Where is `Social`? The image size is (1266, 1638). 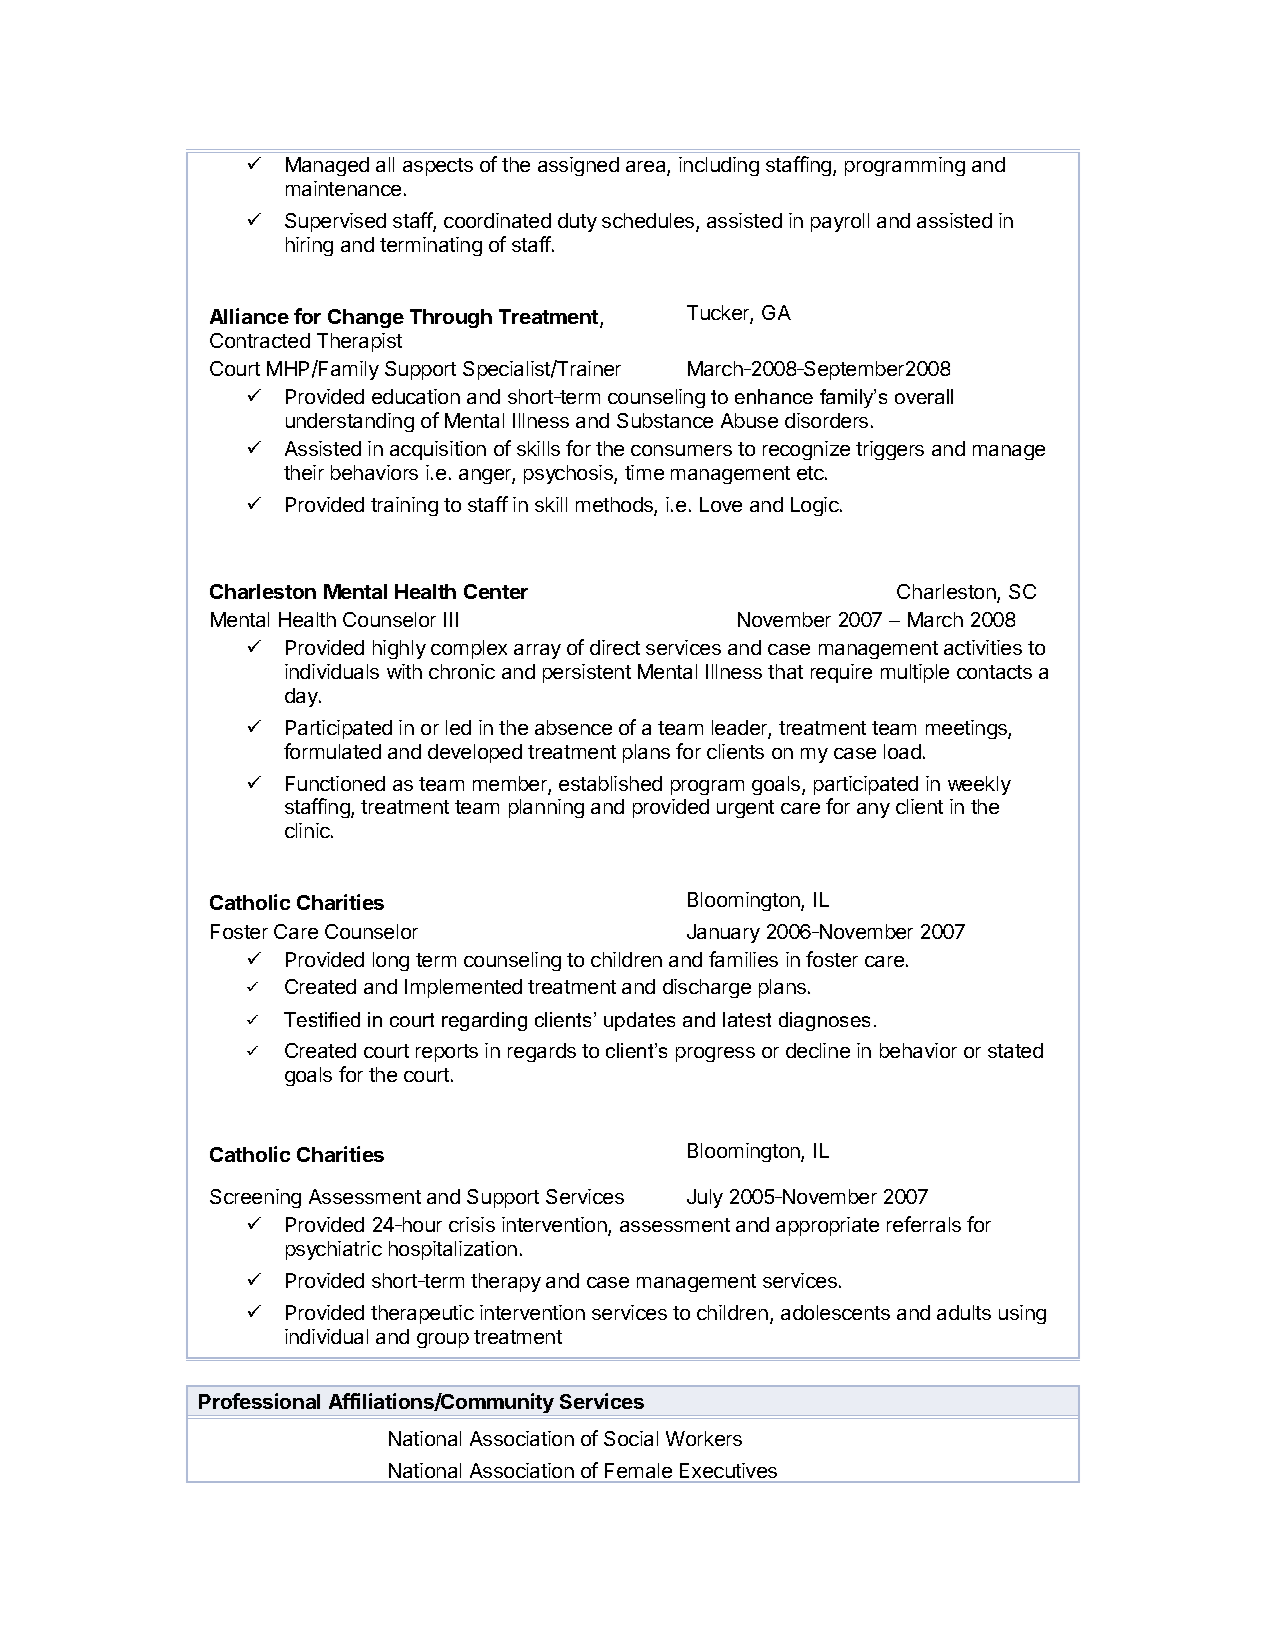 Social is located at coordinates (631, 1438).
